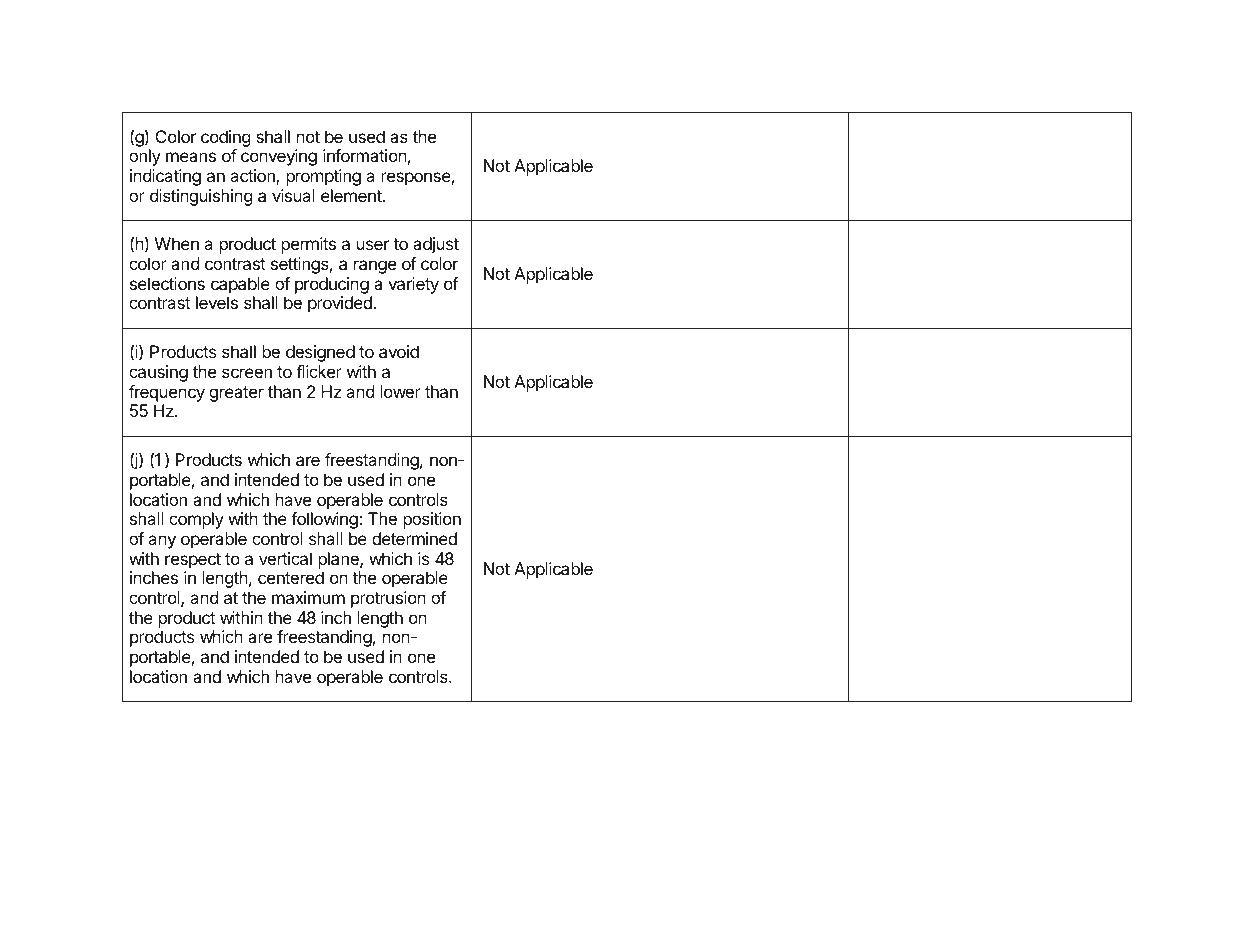 This screenshot has width=1233, height=952. What do you see at coordinates (236, 394) in the screenshot?
I see `greater` at bounding box center [236, 394].
